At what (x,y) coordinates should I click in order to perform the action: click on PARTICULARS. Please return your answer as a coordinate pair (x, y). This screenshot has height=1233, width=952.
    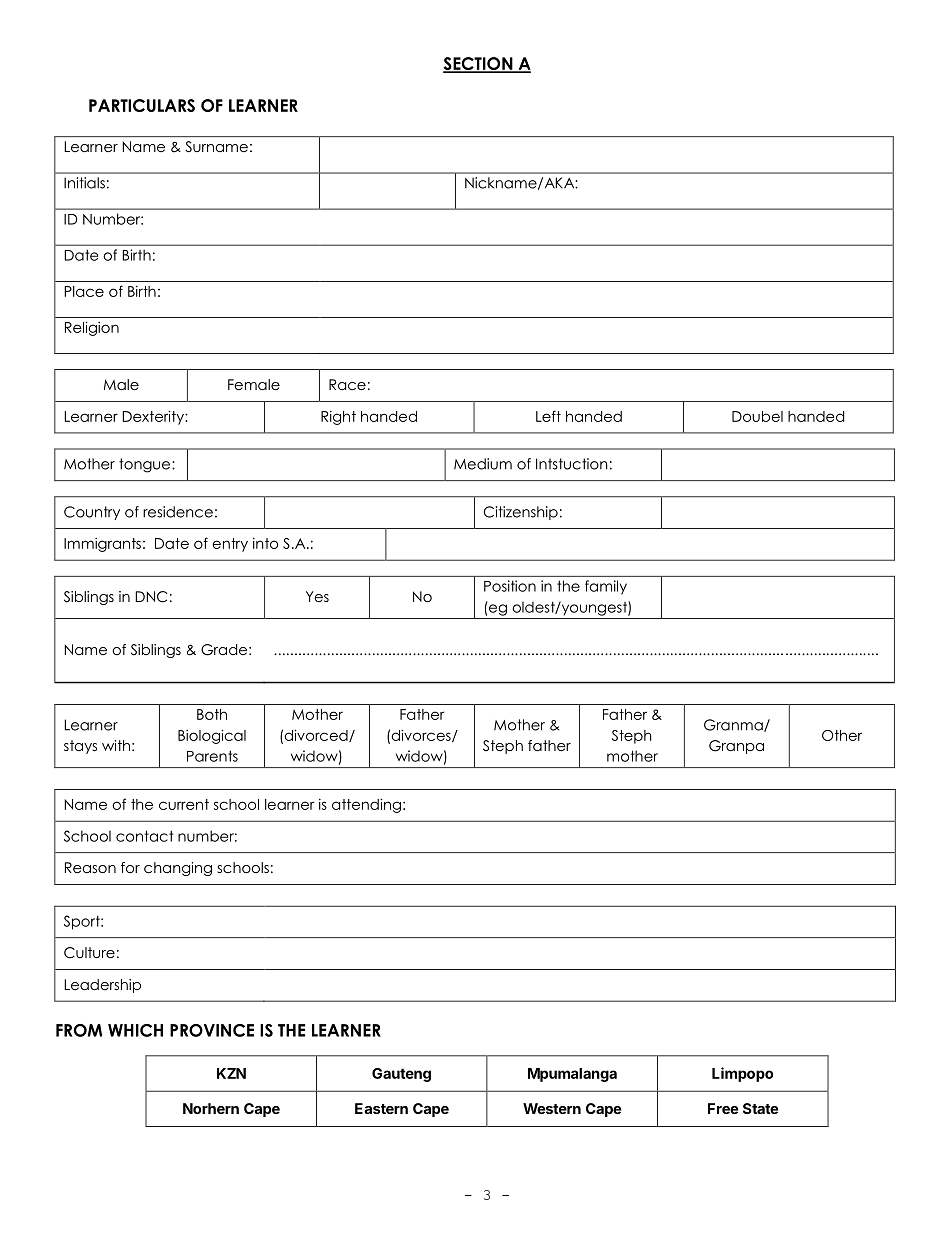
    Looking at the image, I should click on (142, 105).
